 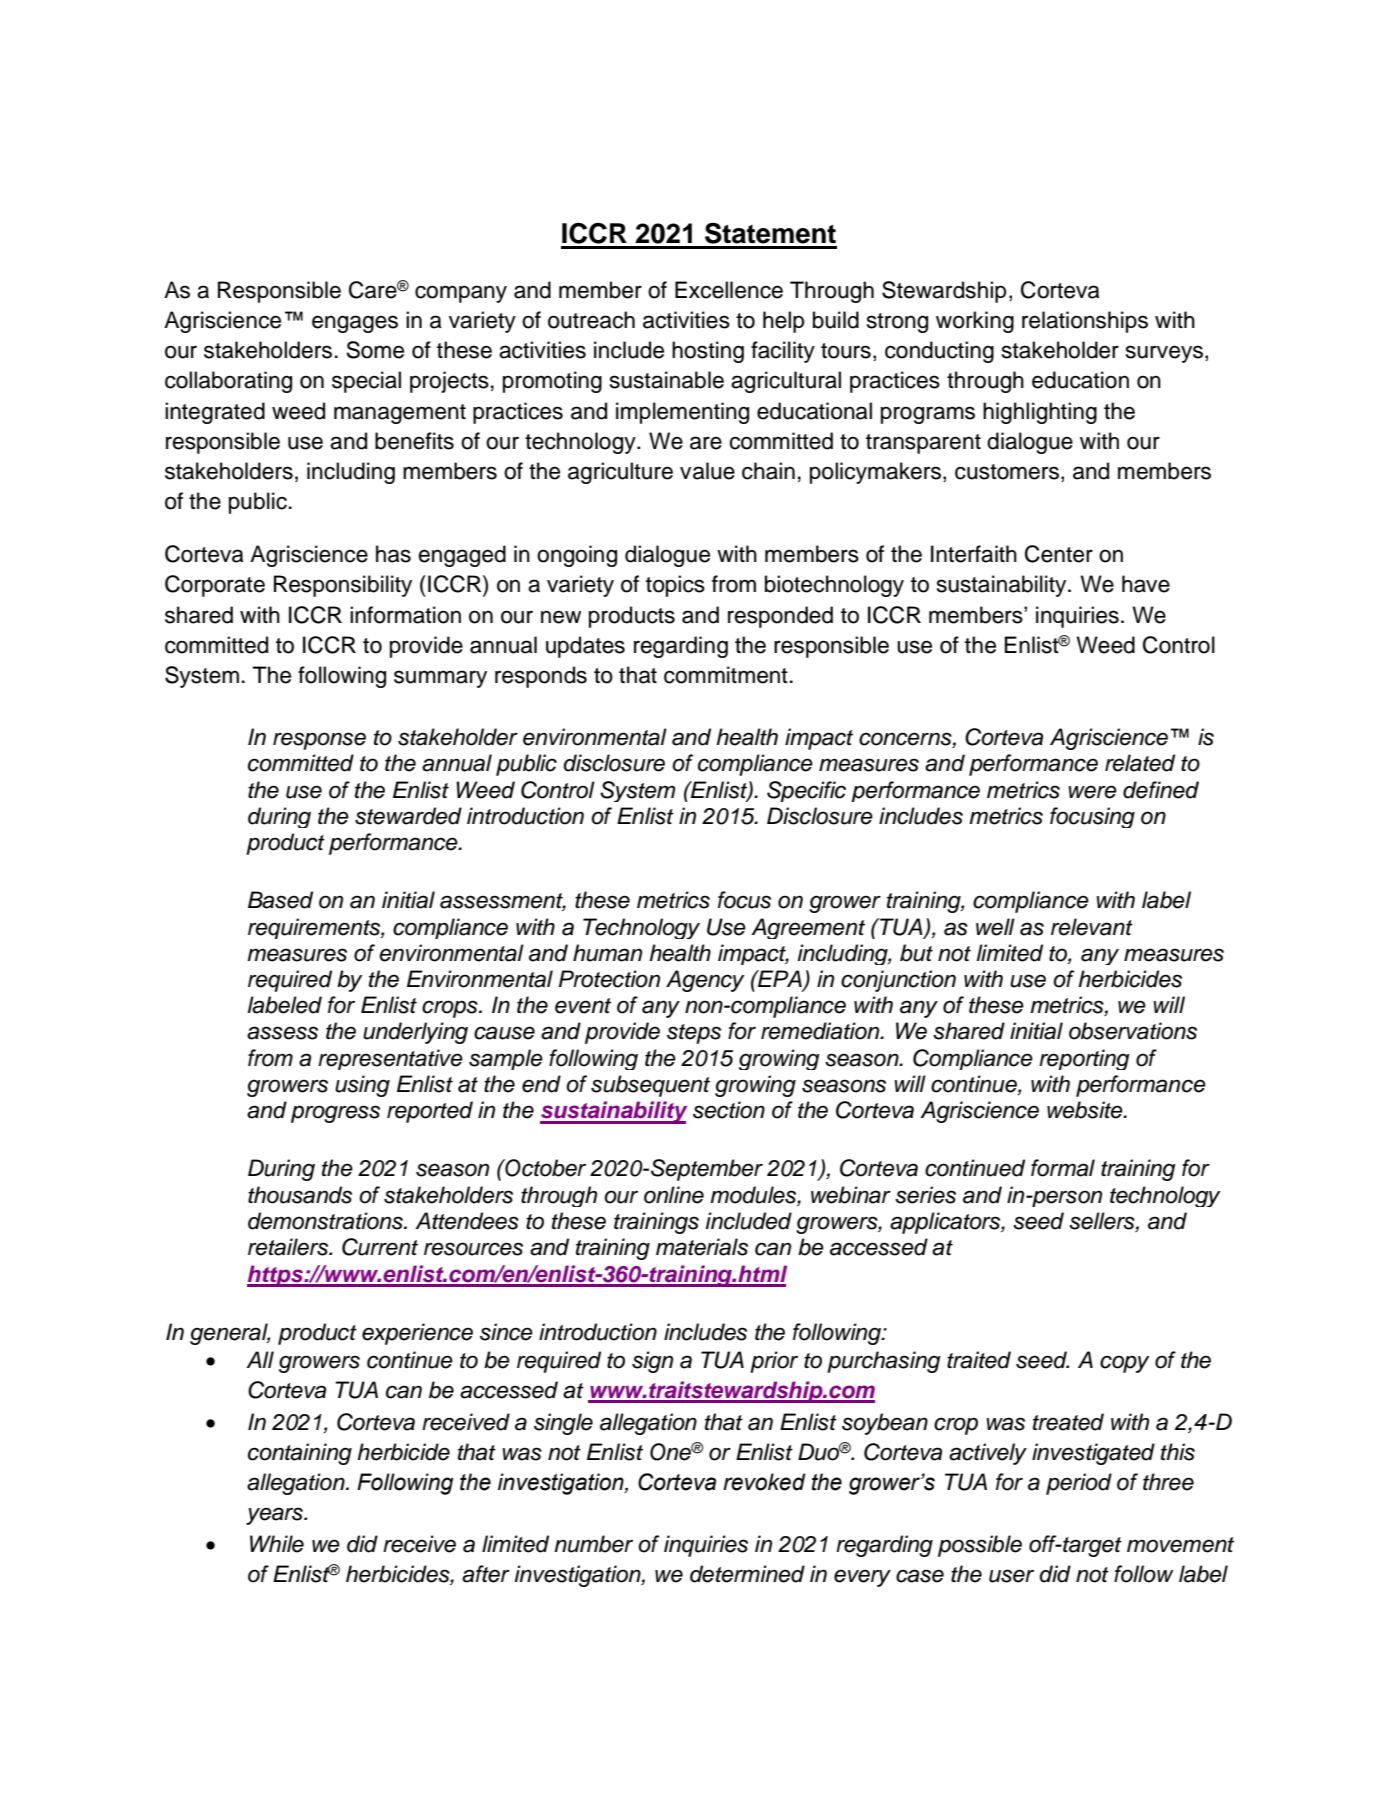 What do you see at coordinates (747, 1574) in the screenshot?
I see `determined` at bounding box center [747, 1574].
